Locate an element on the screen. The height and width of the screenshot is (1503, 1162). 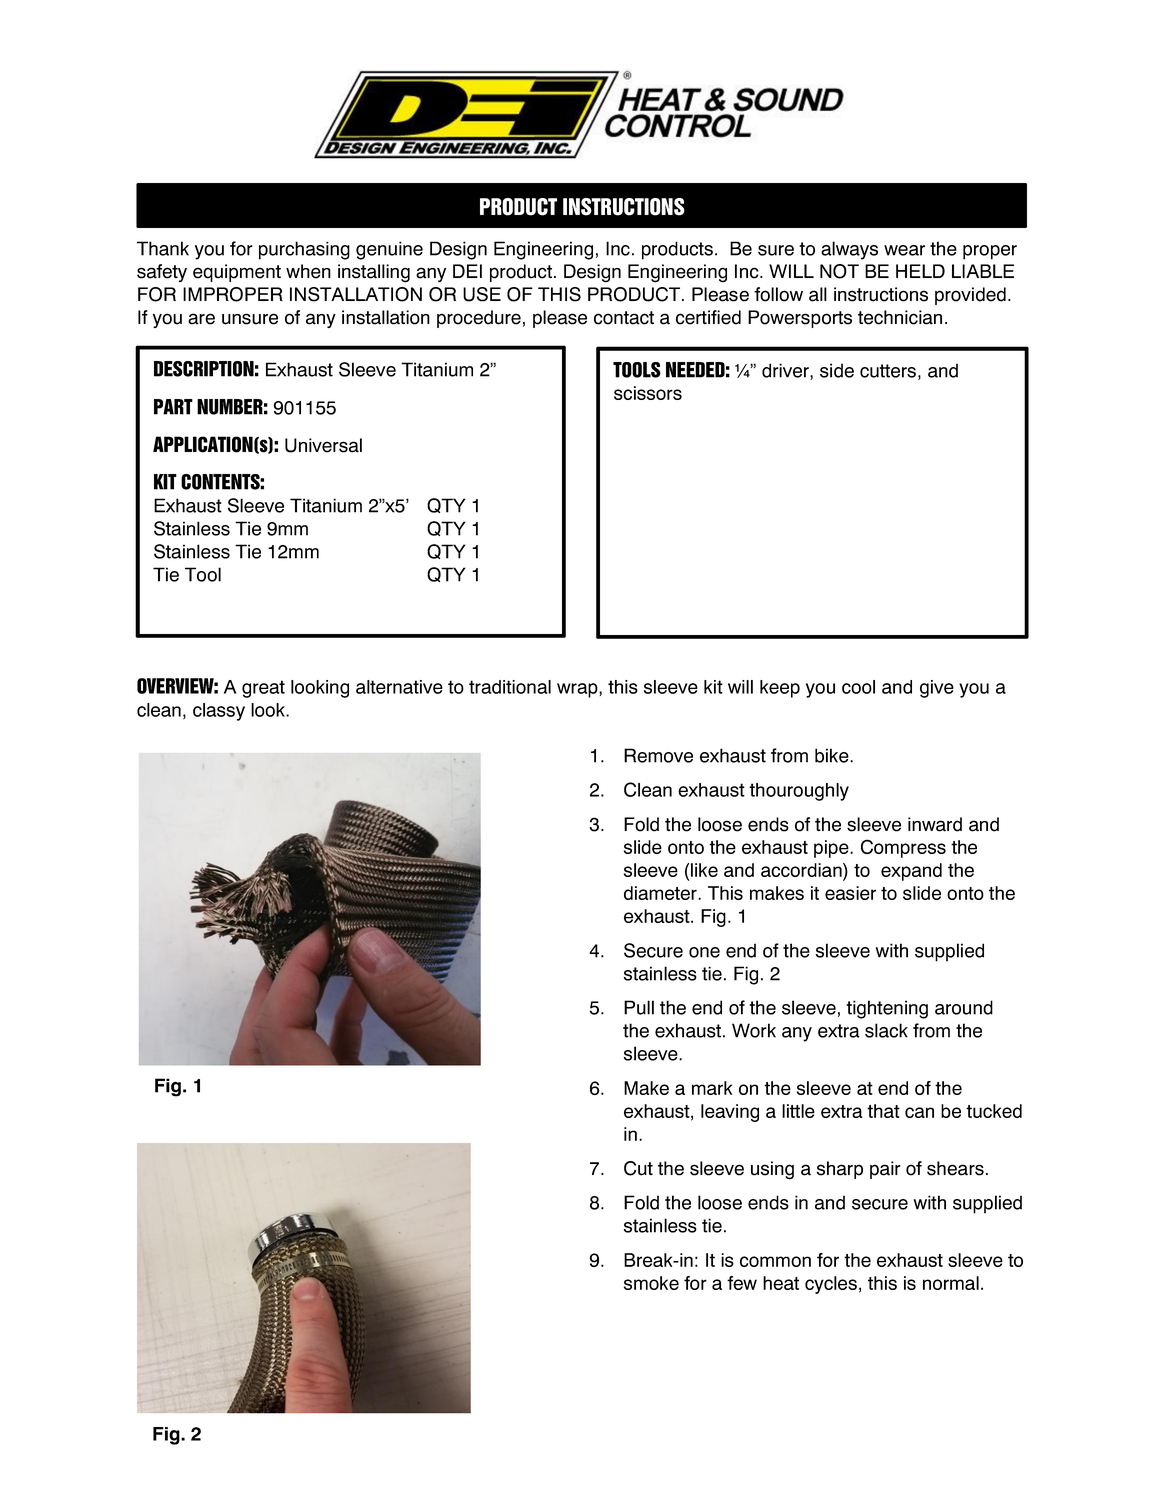
Universal is located at coordinates (323, 445).
